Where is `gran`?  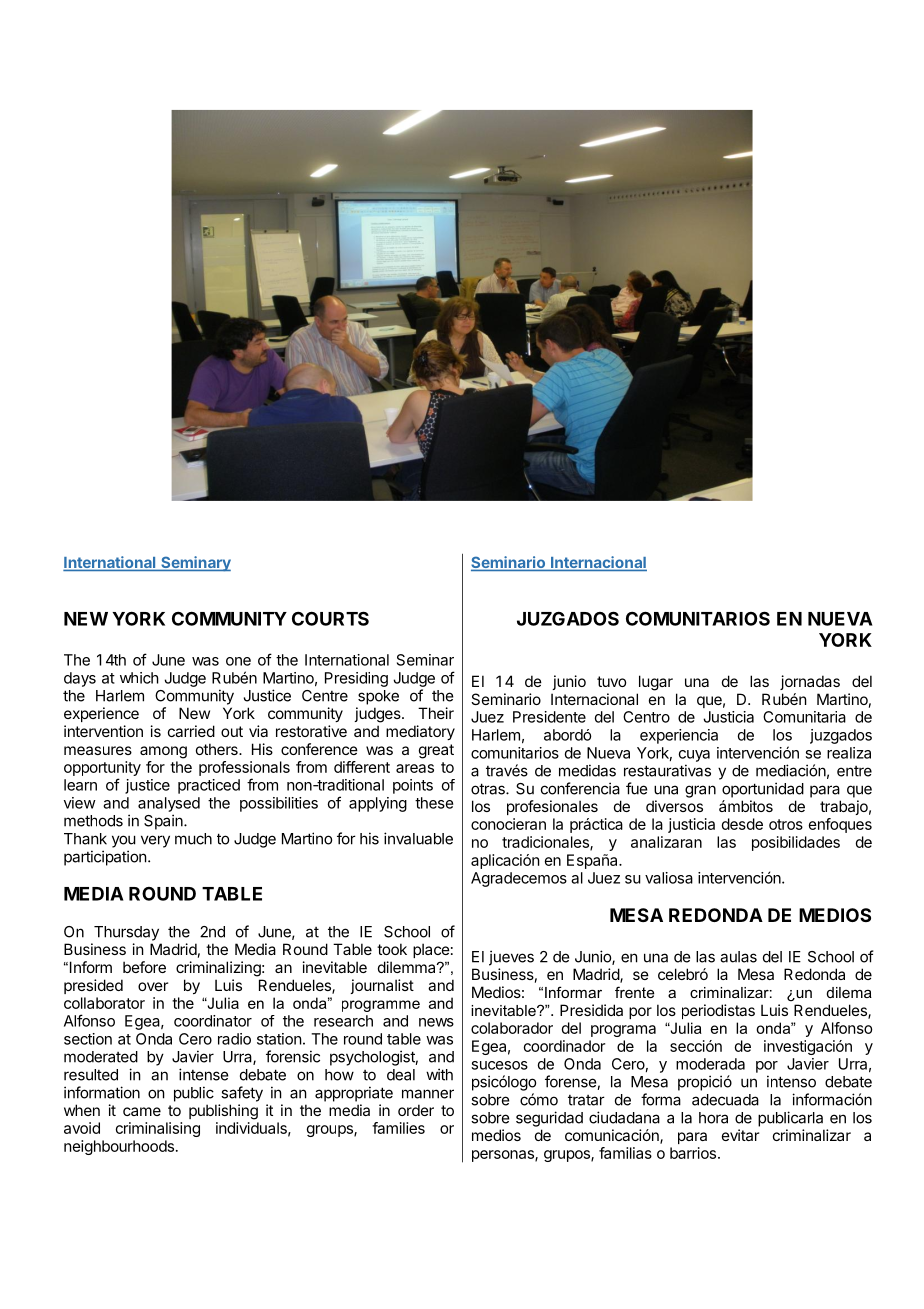
gran is located at coordinates (700, 791).
